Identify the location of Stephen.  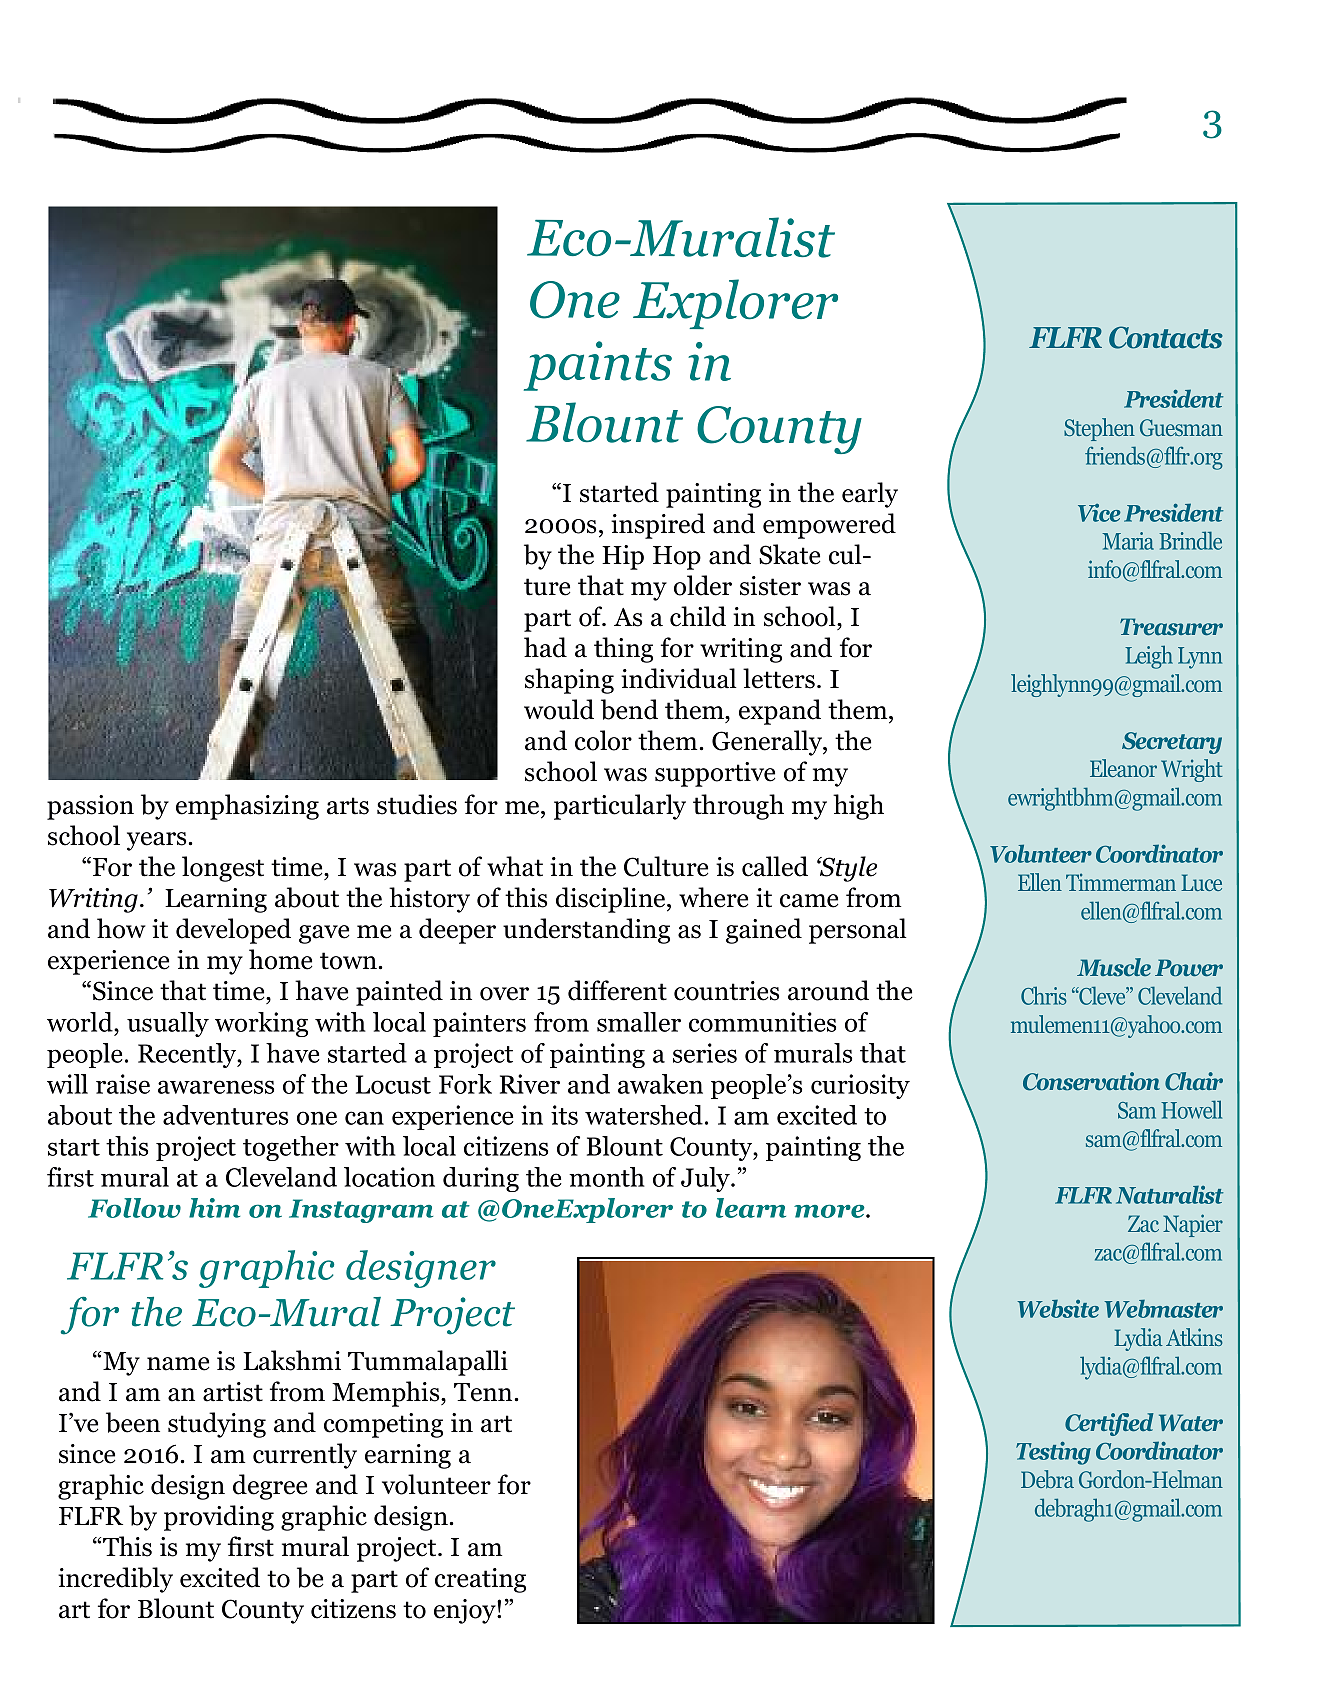
(1099, 429).
